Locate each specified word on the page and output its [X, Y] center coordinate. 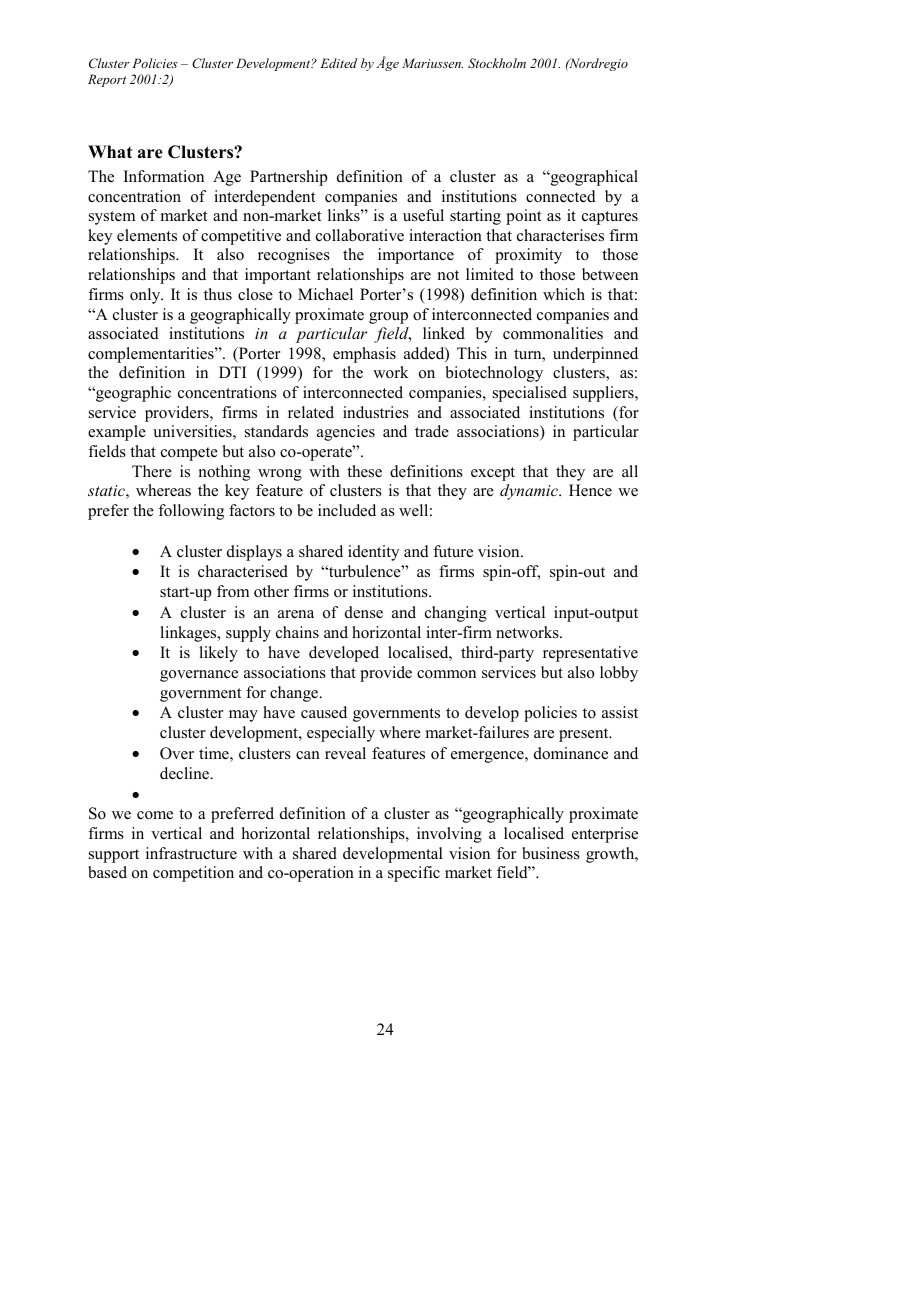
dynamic [530, 492]
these [364, 471]
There [152, 471]
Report [107, 80]
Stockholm [497, 63]
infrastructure [191, 853]
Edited [338, 63]
